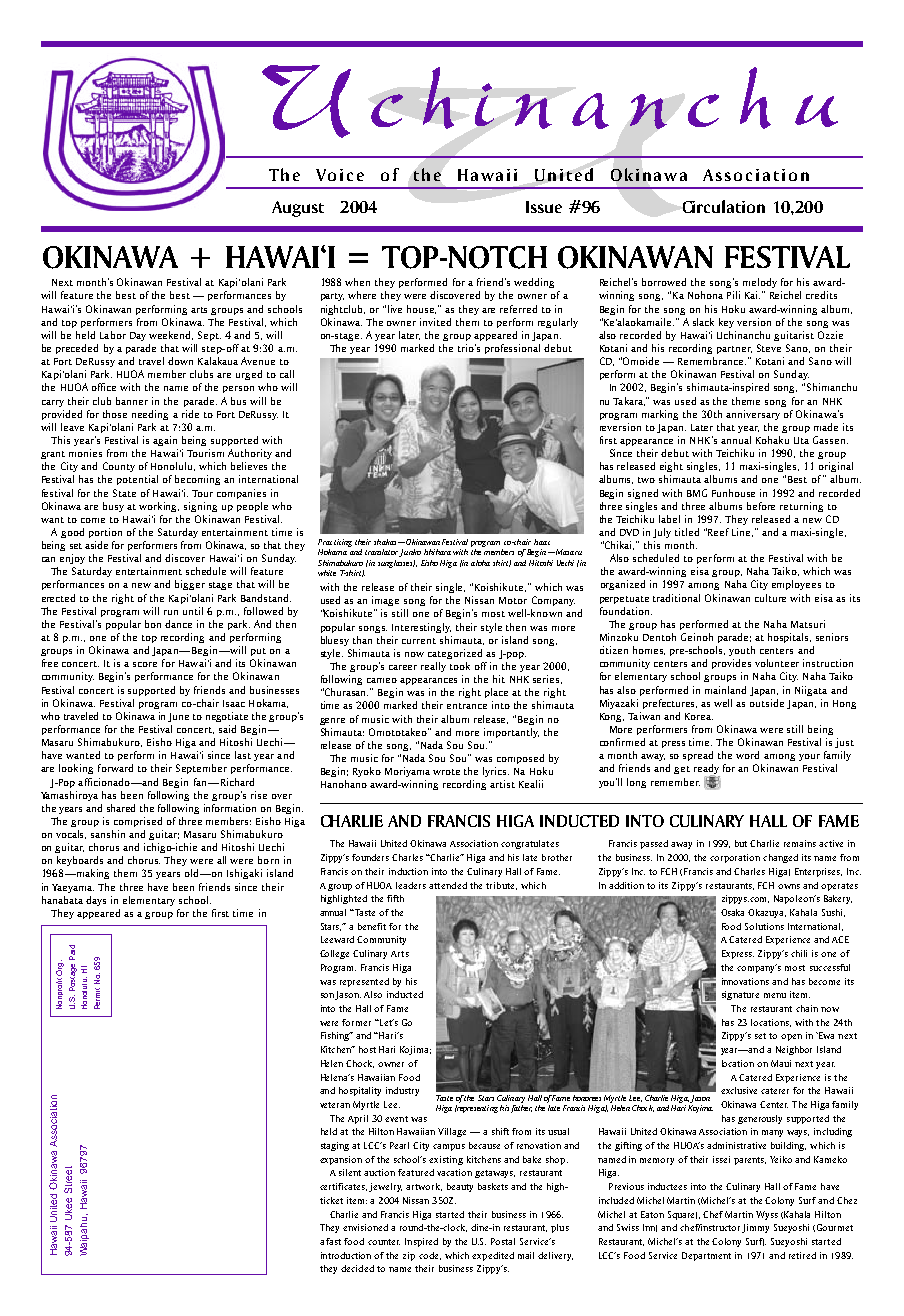 This image has height=1316, width=904. Describe the element at coordinates (742, 651) in the image. I see `youth` at that location.
